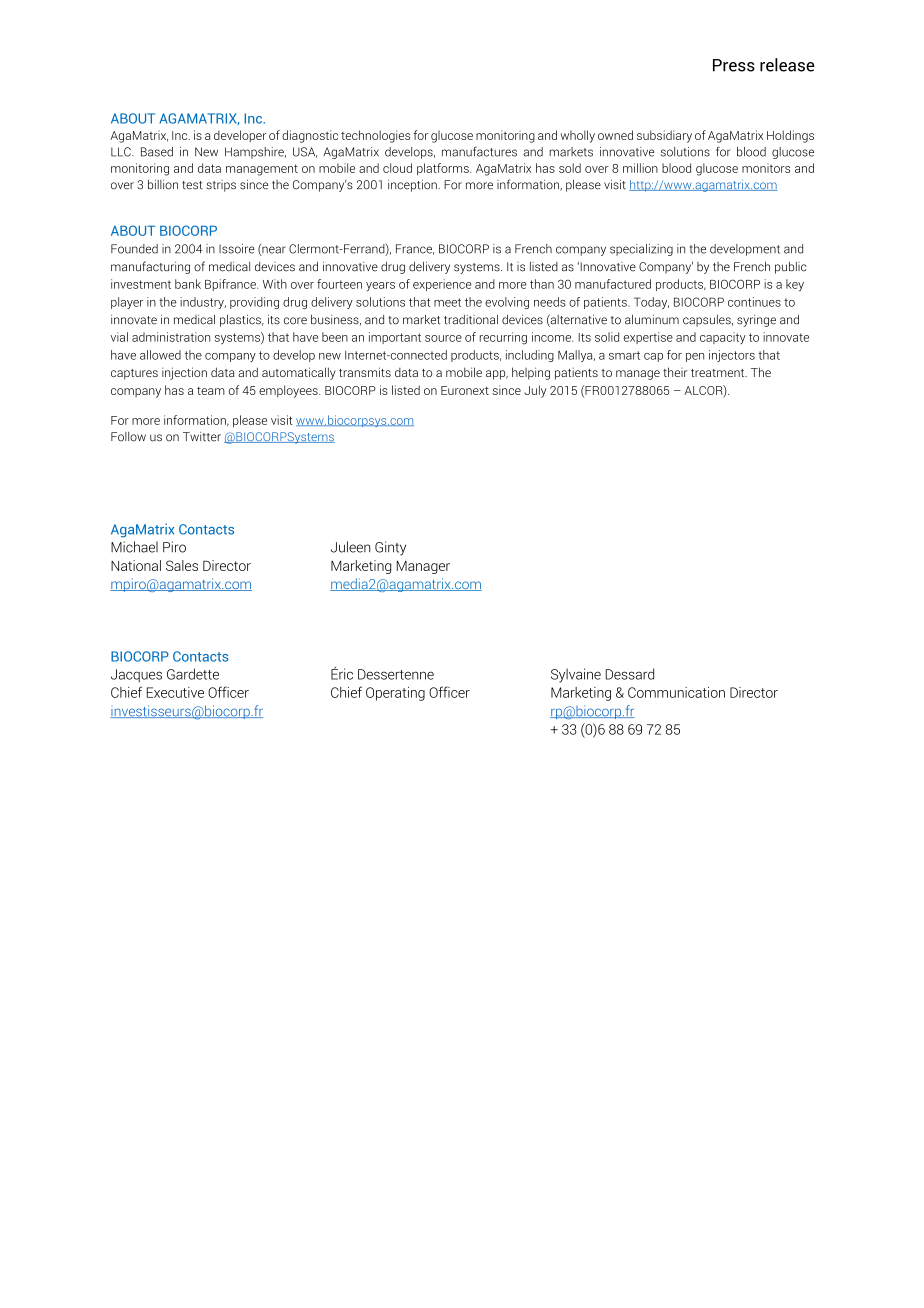 This page has height=1308, width=924. What do you see at coordinates (184, 373) in the page?
I see `injection` at bounding box center [184, 373].
